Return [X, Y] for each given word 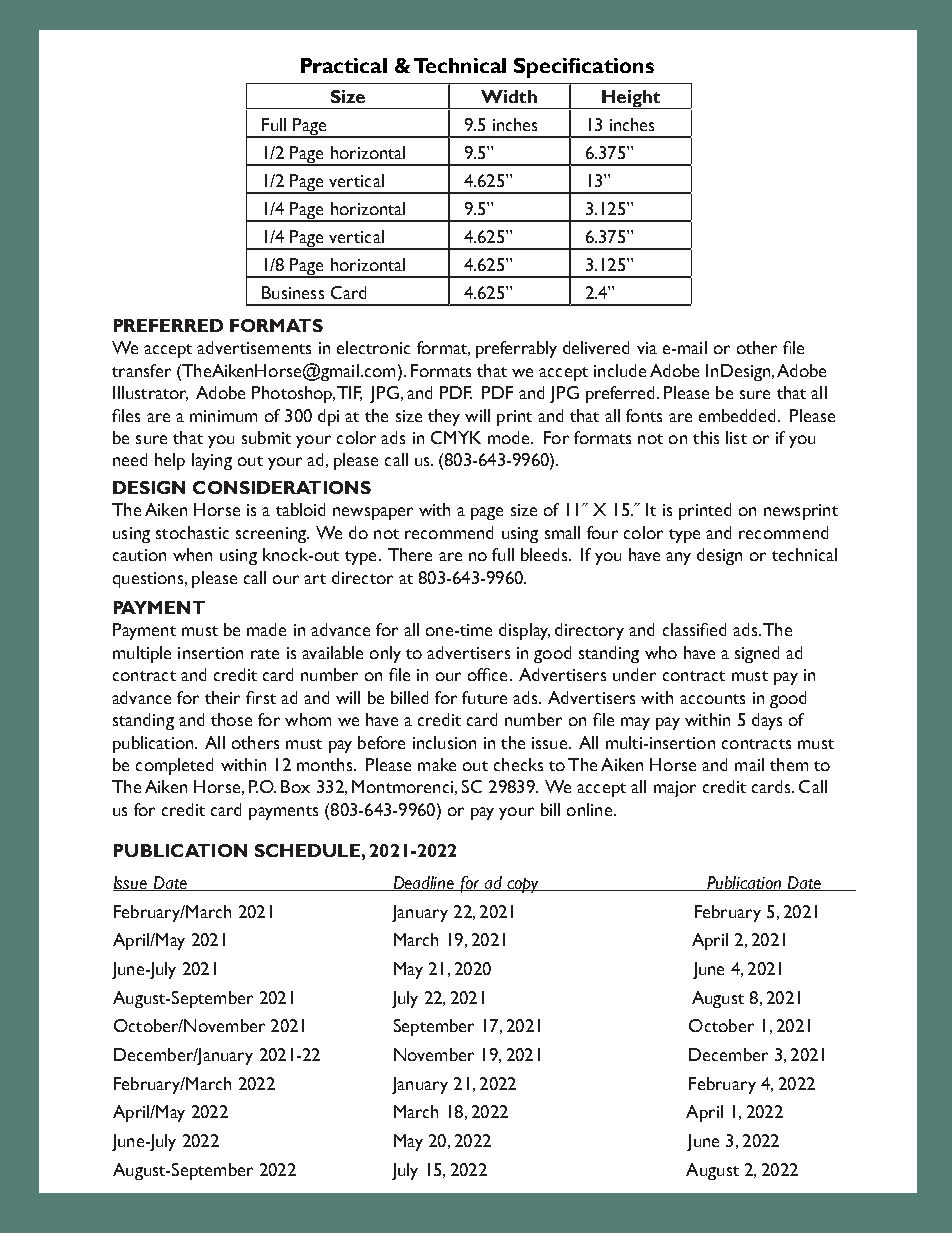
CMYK [456, 437]
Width [509, 96]
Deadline [424, 883]
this [706, 437]
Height [631, 99]
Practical [344, 65]
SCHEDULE [307, 850]
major [675, 789]
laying [212, 461]
